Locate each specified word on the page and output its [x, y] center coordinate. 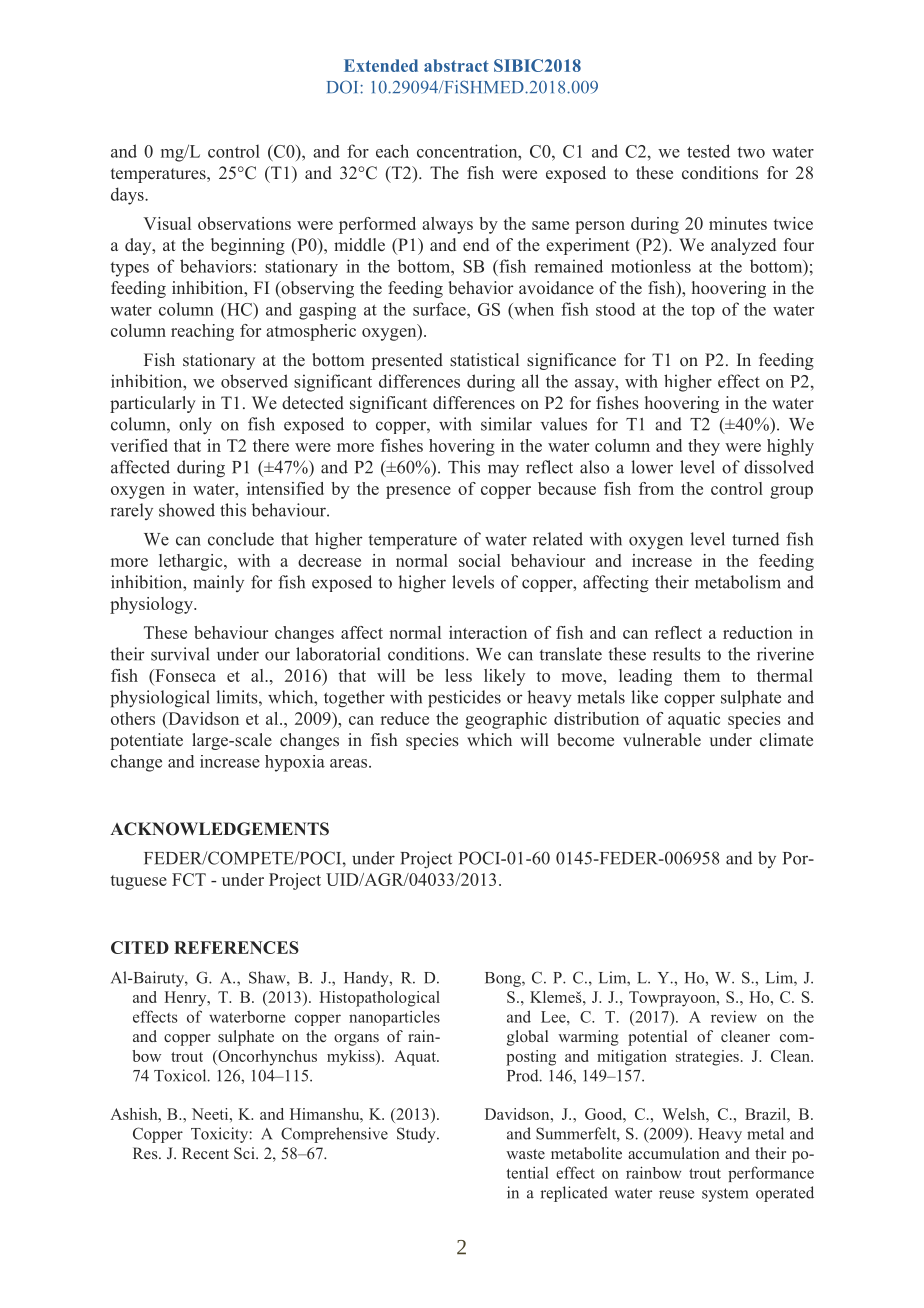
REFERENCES [236, 947]
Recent [205, 1153]
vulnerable [662, 740]
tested [708, 151]
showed [187, 510]
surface [440, 309]
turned [755, 539]
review [734, 1016]
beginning [248, 246]
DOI [344, 87]
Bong [504, 979]
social [480, 560]
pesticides [464, 699]
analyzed [743, 246]
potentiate [146, 741]
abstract [456, 65]
